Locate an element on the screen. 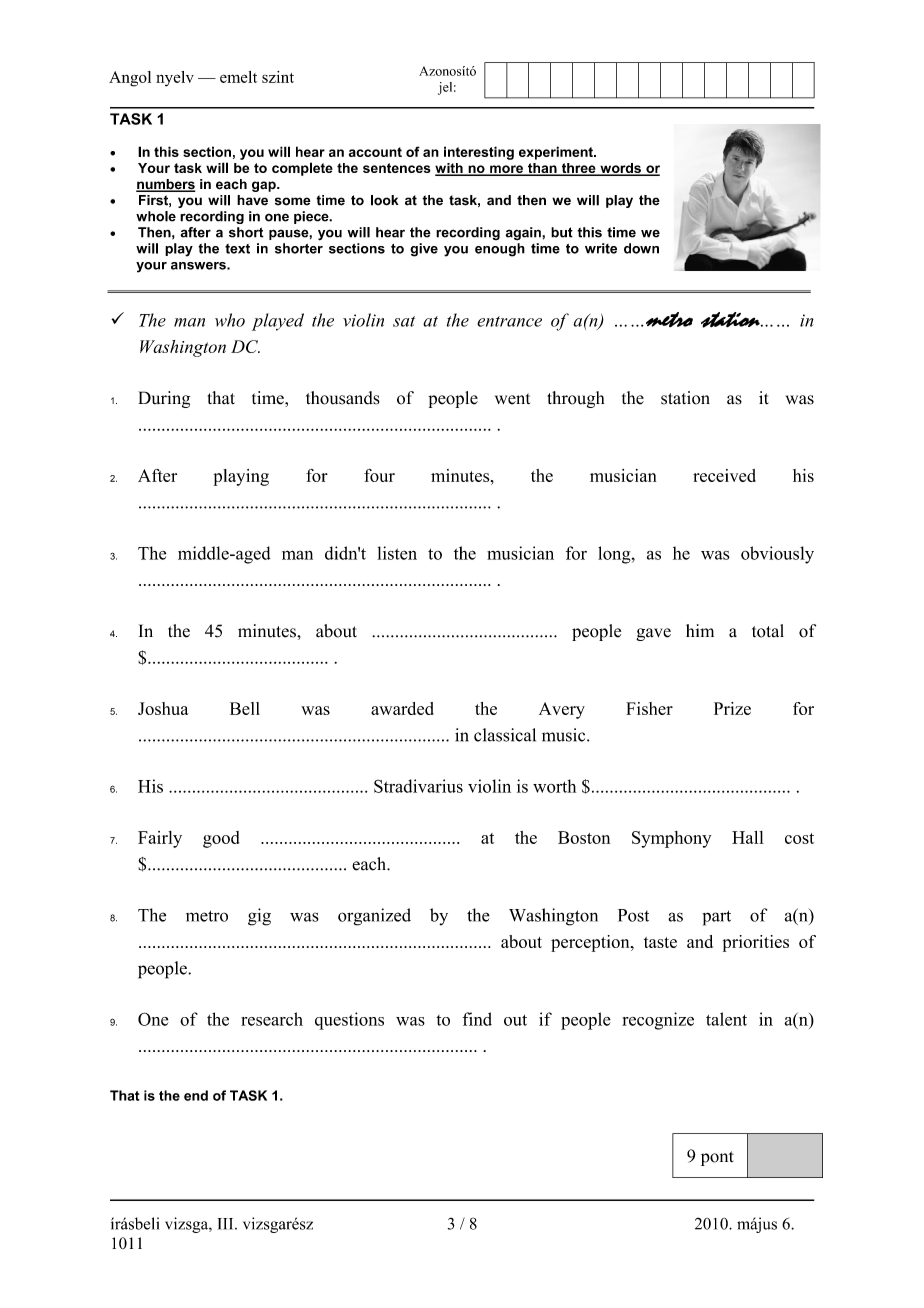 The width and height of the screenshot is (924, 1308). have is located at coordinates (252, 200).
